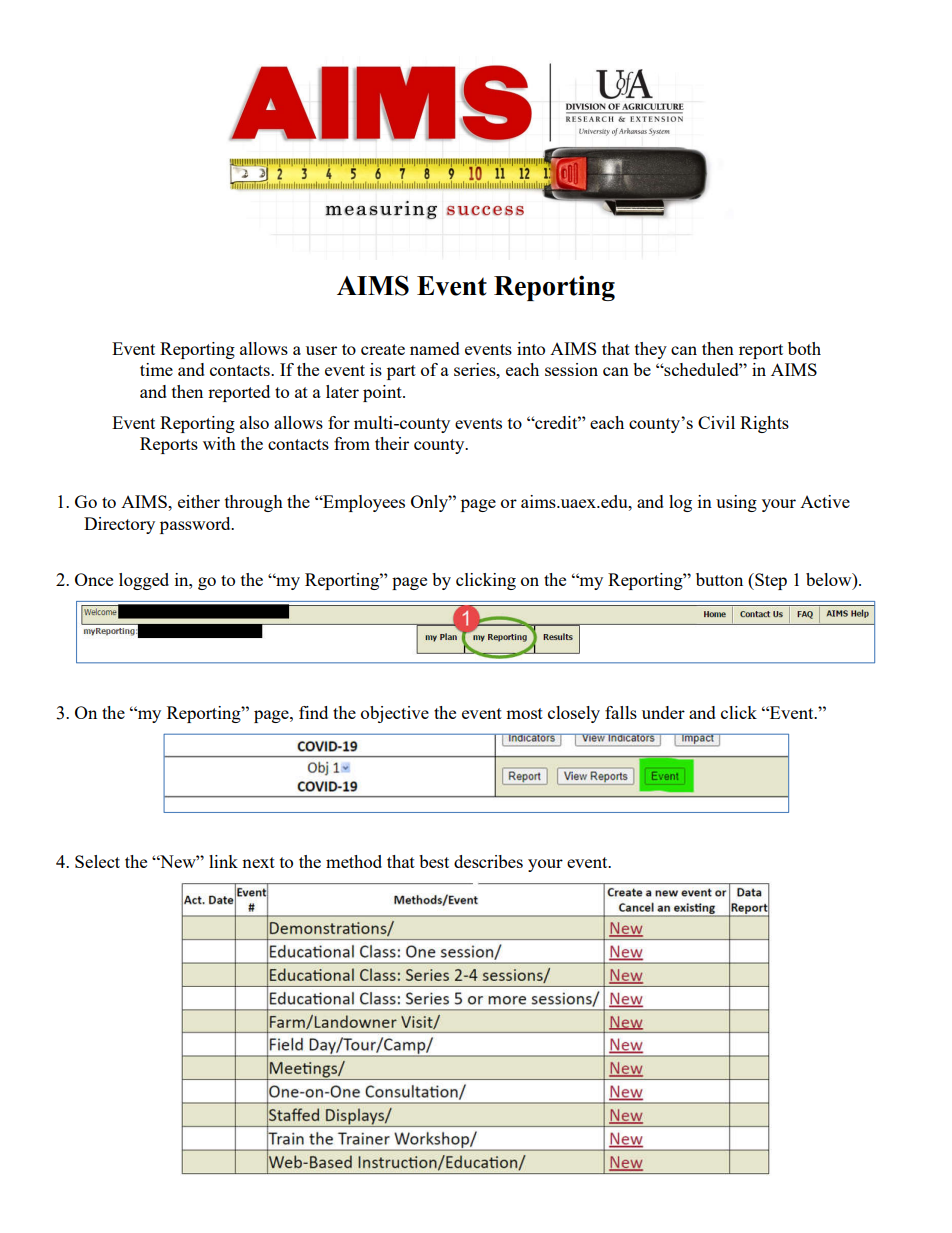 This image has width=952, height=1233. What do you see at coordinates (313, 712) in the image?
I see `find` at bounding box center [313, 712].
